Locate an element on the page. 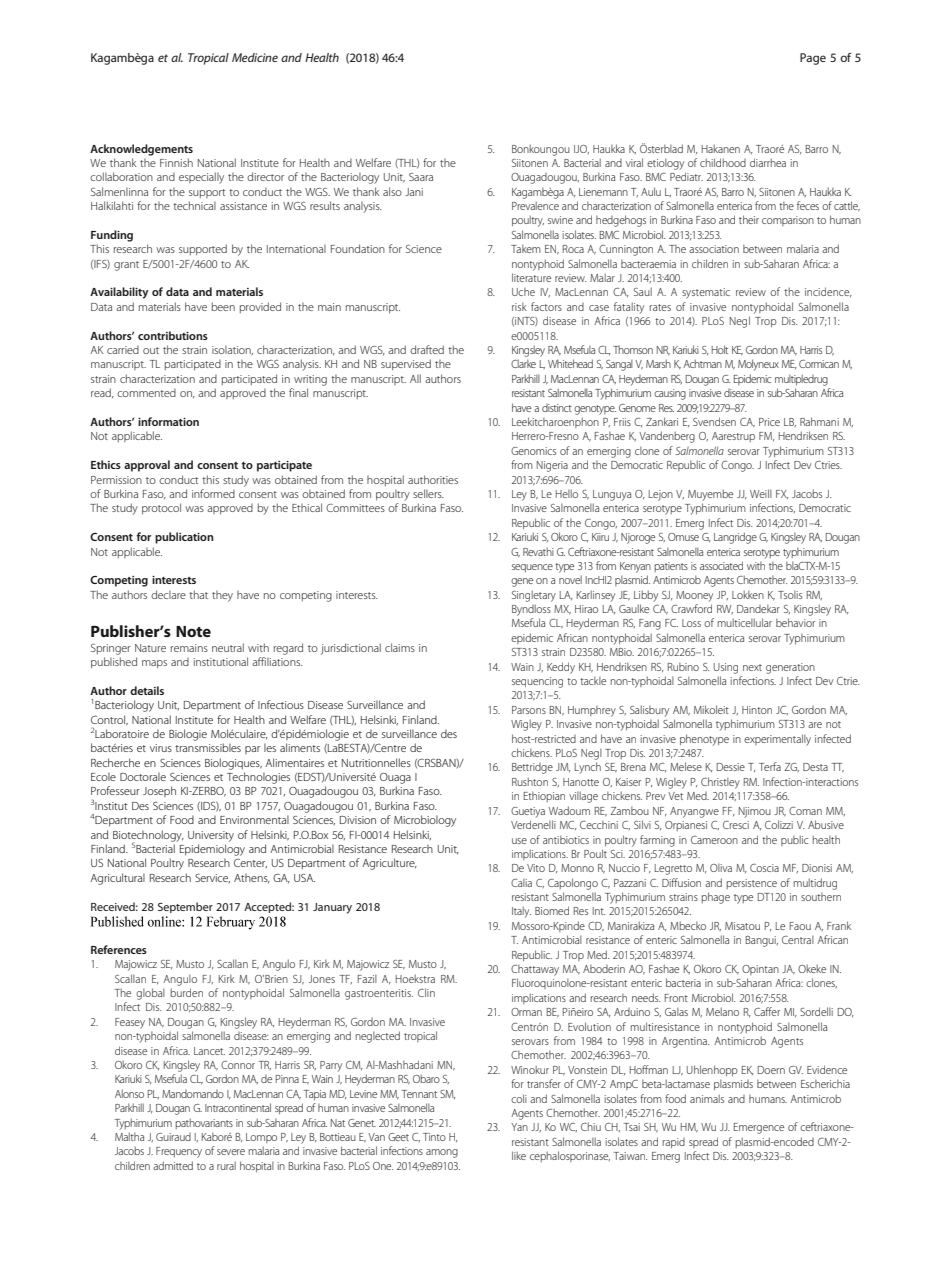 This image has width=952, height=1265. animals is located at coordinates (707, 1098).
